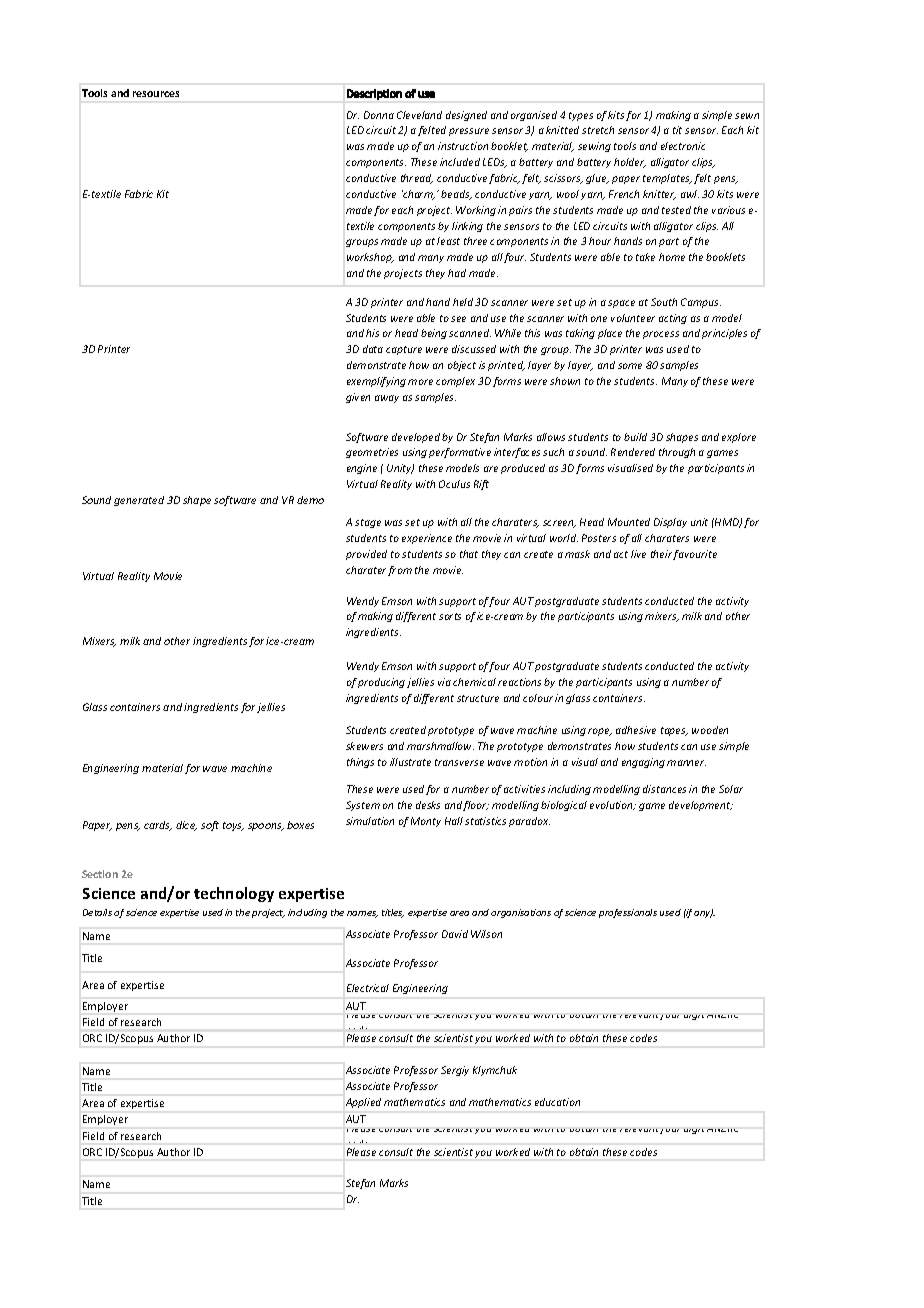 Image resolution: width=924 pixels, height=1308 pixels. What do you see at coordinates (139, 501) in the document?
I see `generated` at bounding box center [139, 501].
